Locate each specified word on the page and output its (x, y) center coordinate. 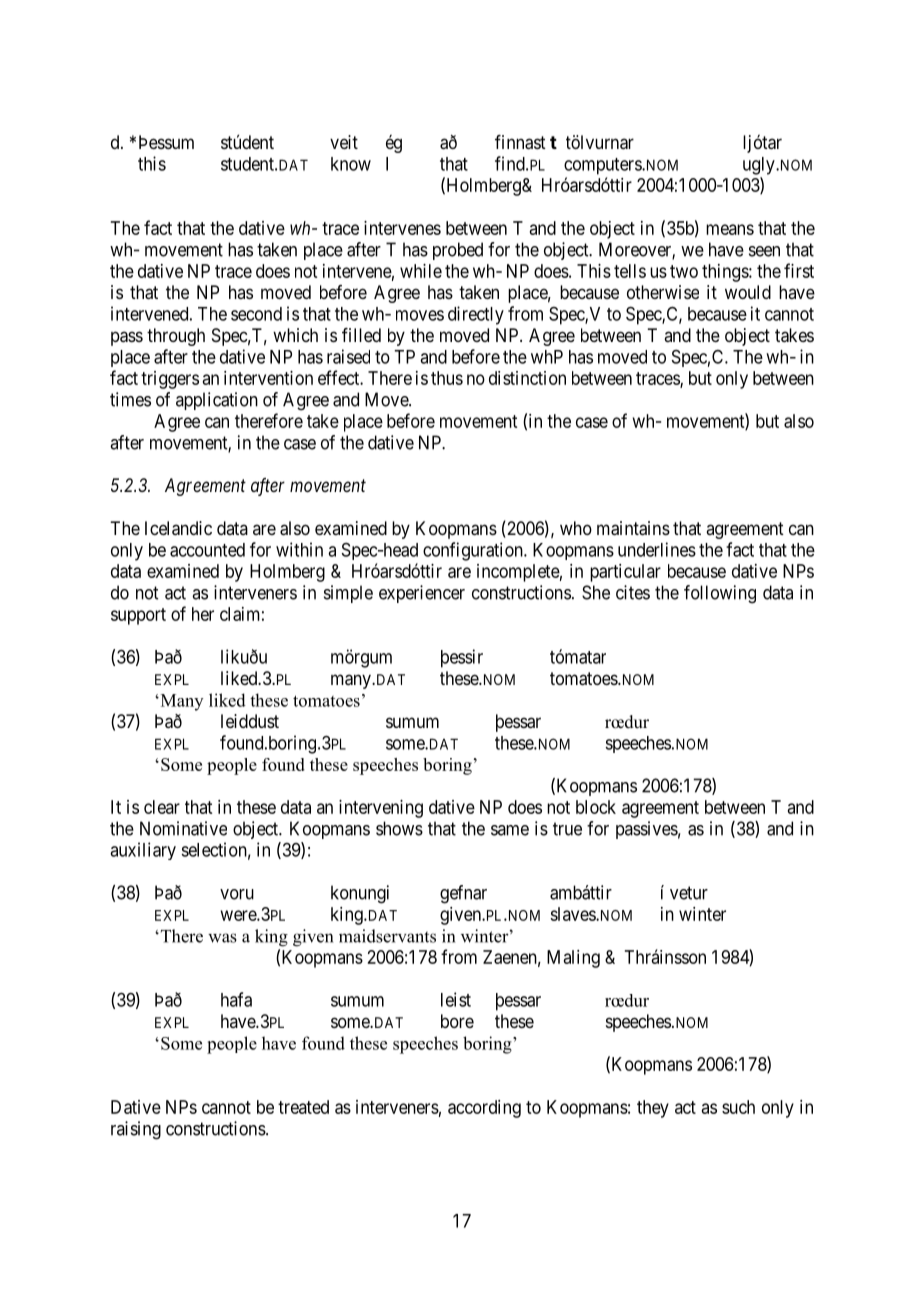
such (738, 1107)
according (484, 1109)
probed (458, 251)
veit (344, 142)
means (730, 229)
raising (136, 1130)
